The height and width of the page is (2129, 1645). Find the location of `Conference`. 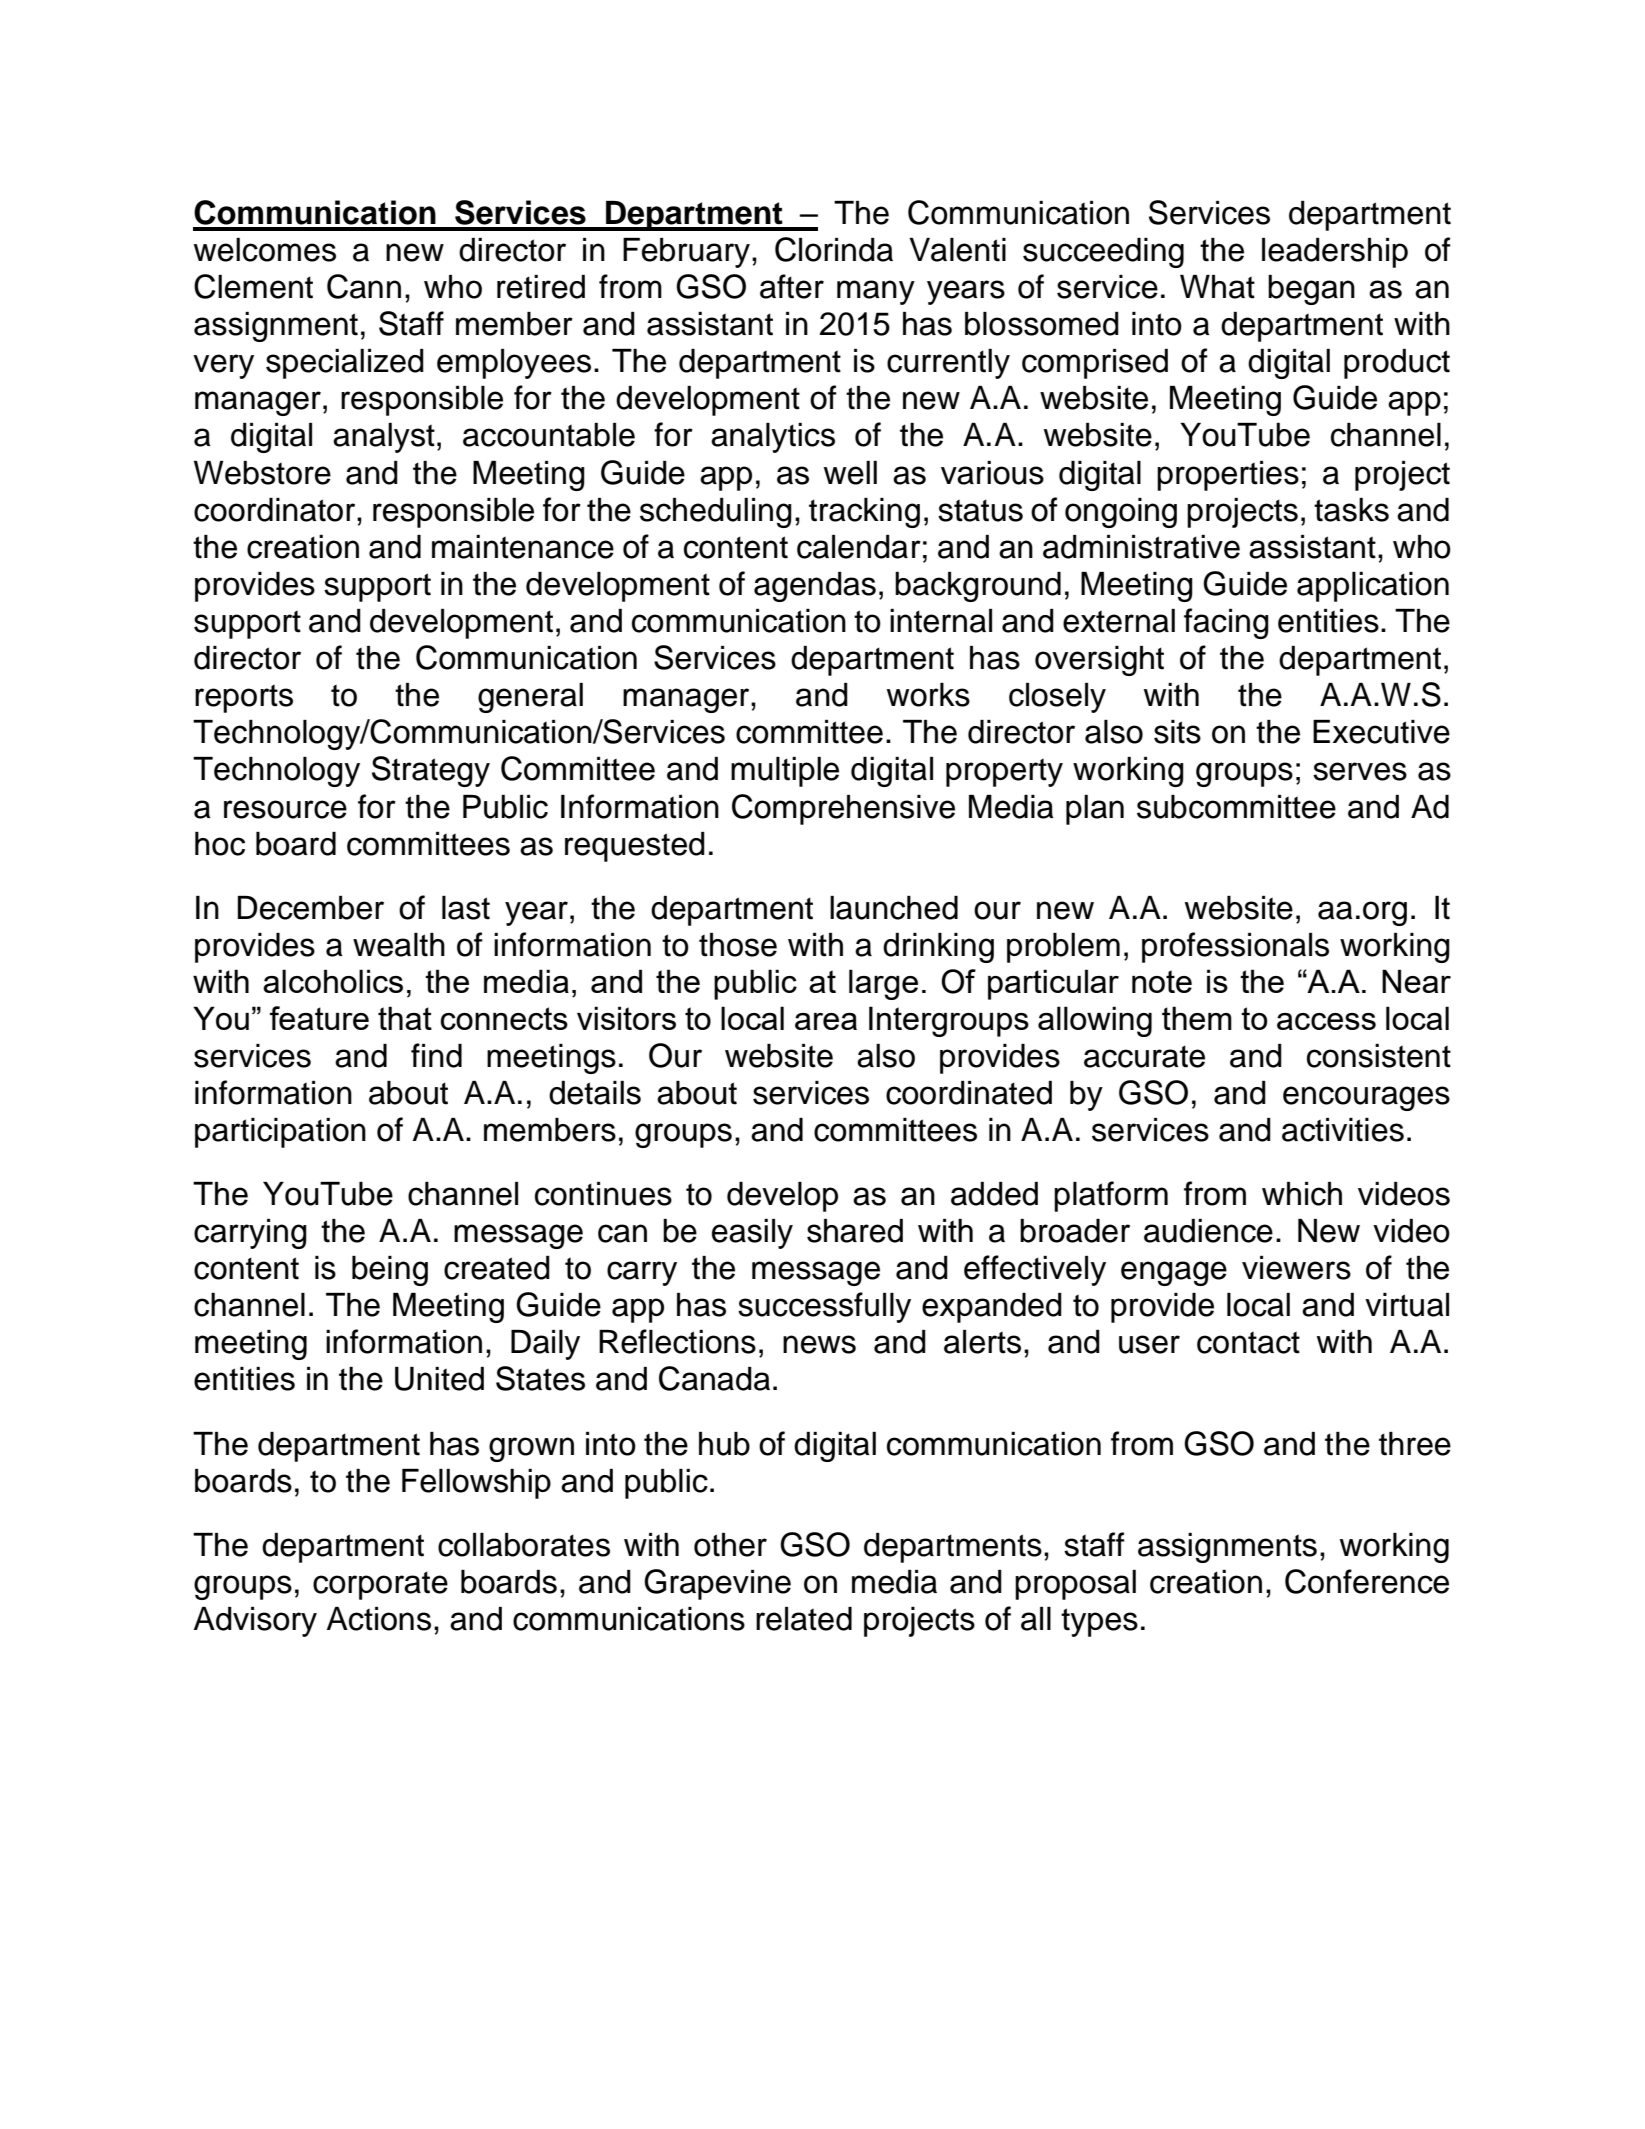

Conference is located at coordinates (1367, 1581).
